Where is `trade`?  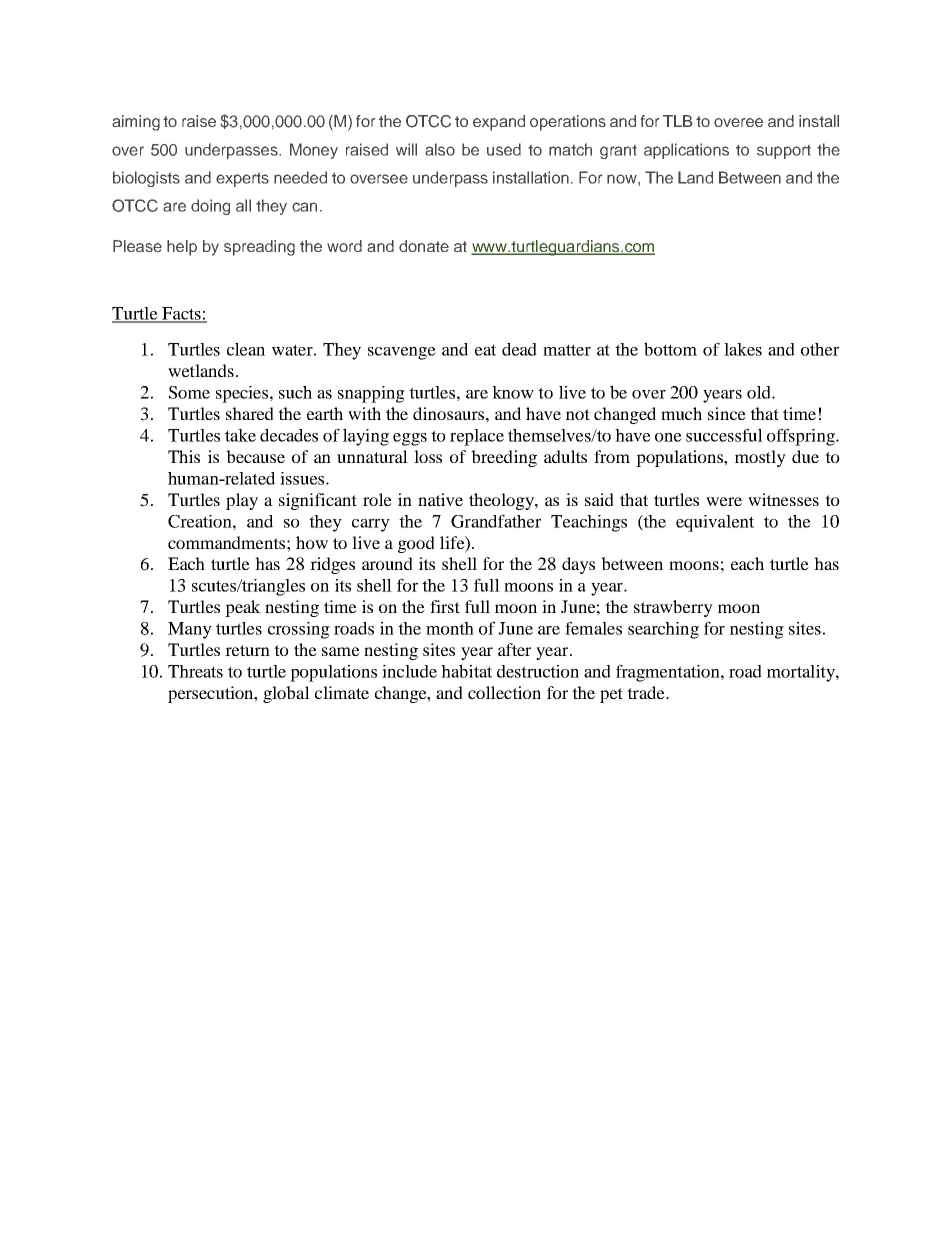
trade is located at coordinates (647, 692).
